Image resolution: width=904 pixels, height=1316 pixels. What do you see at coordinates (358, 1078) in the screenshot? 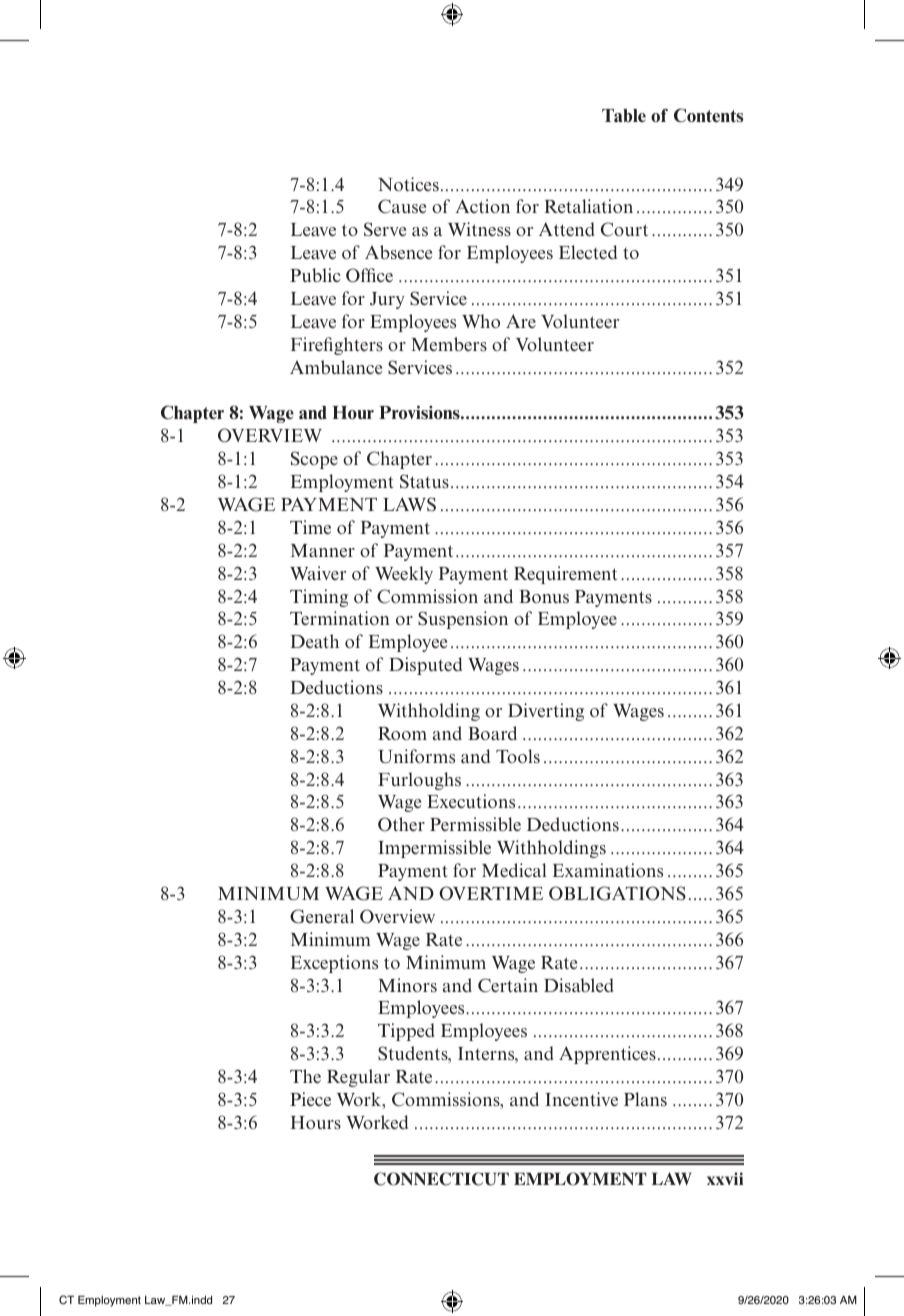
I see `Regular` at bounding box center [358, 1078].
